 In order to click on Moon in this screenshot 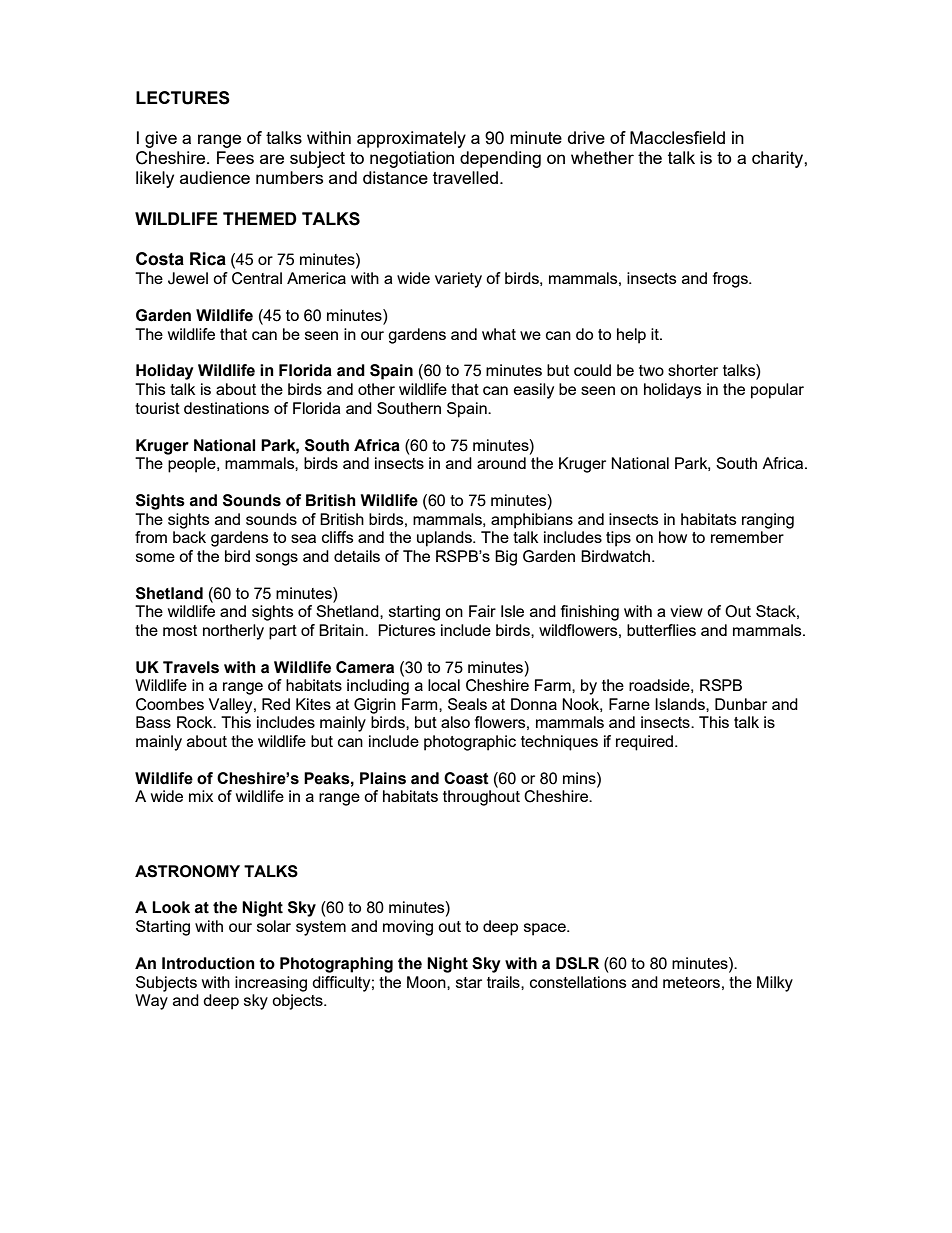, I will do `click(427, 982)`.
